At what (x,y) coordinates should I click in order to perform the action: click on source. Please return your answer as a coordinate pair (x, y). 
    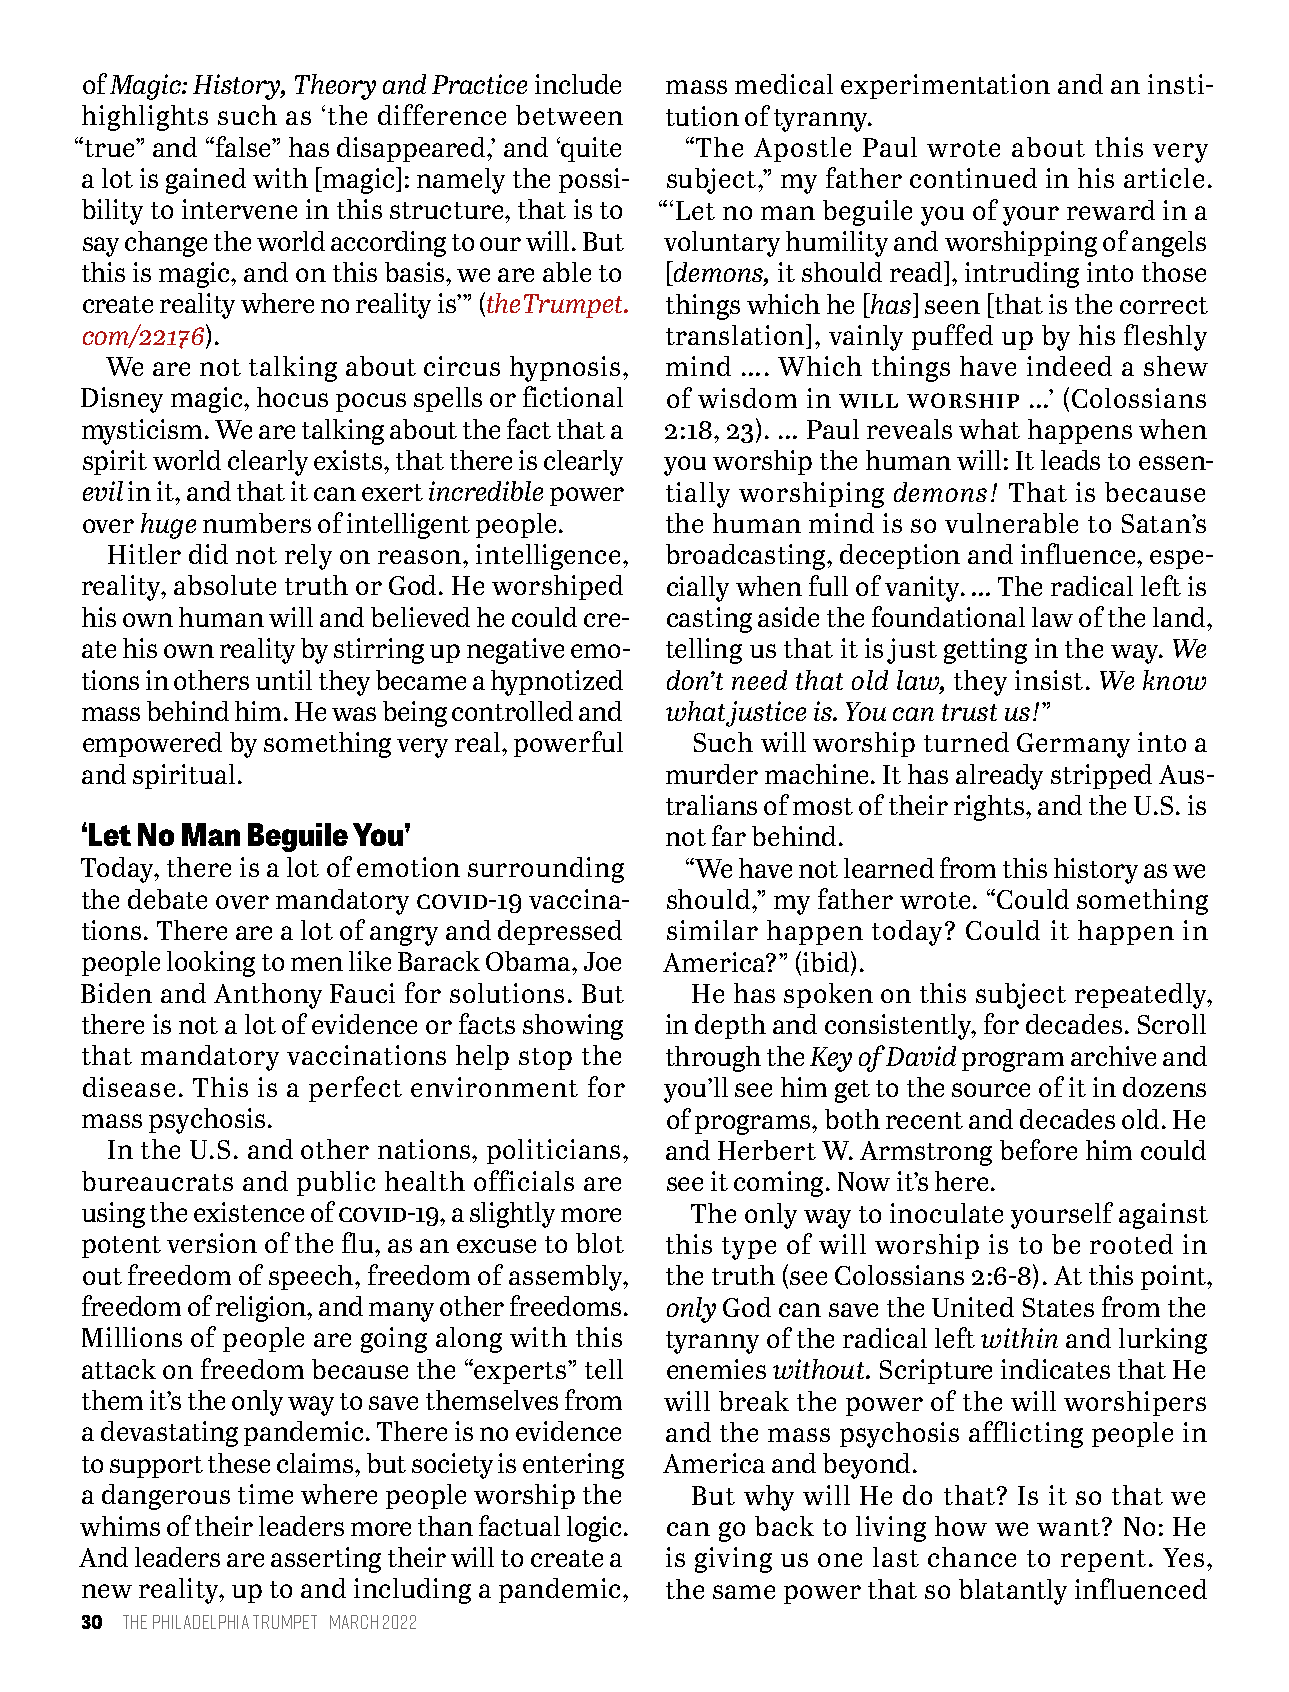
    Looking at the image, I should click on (991, 1090).
